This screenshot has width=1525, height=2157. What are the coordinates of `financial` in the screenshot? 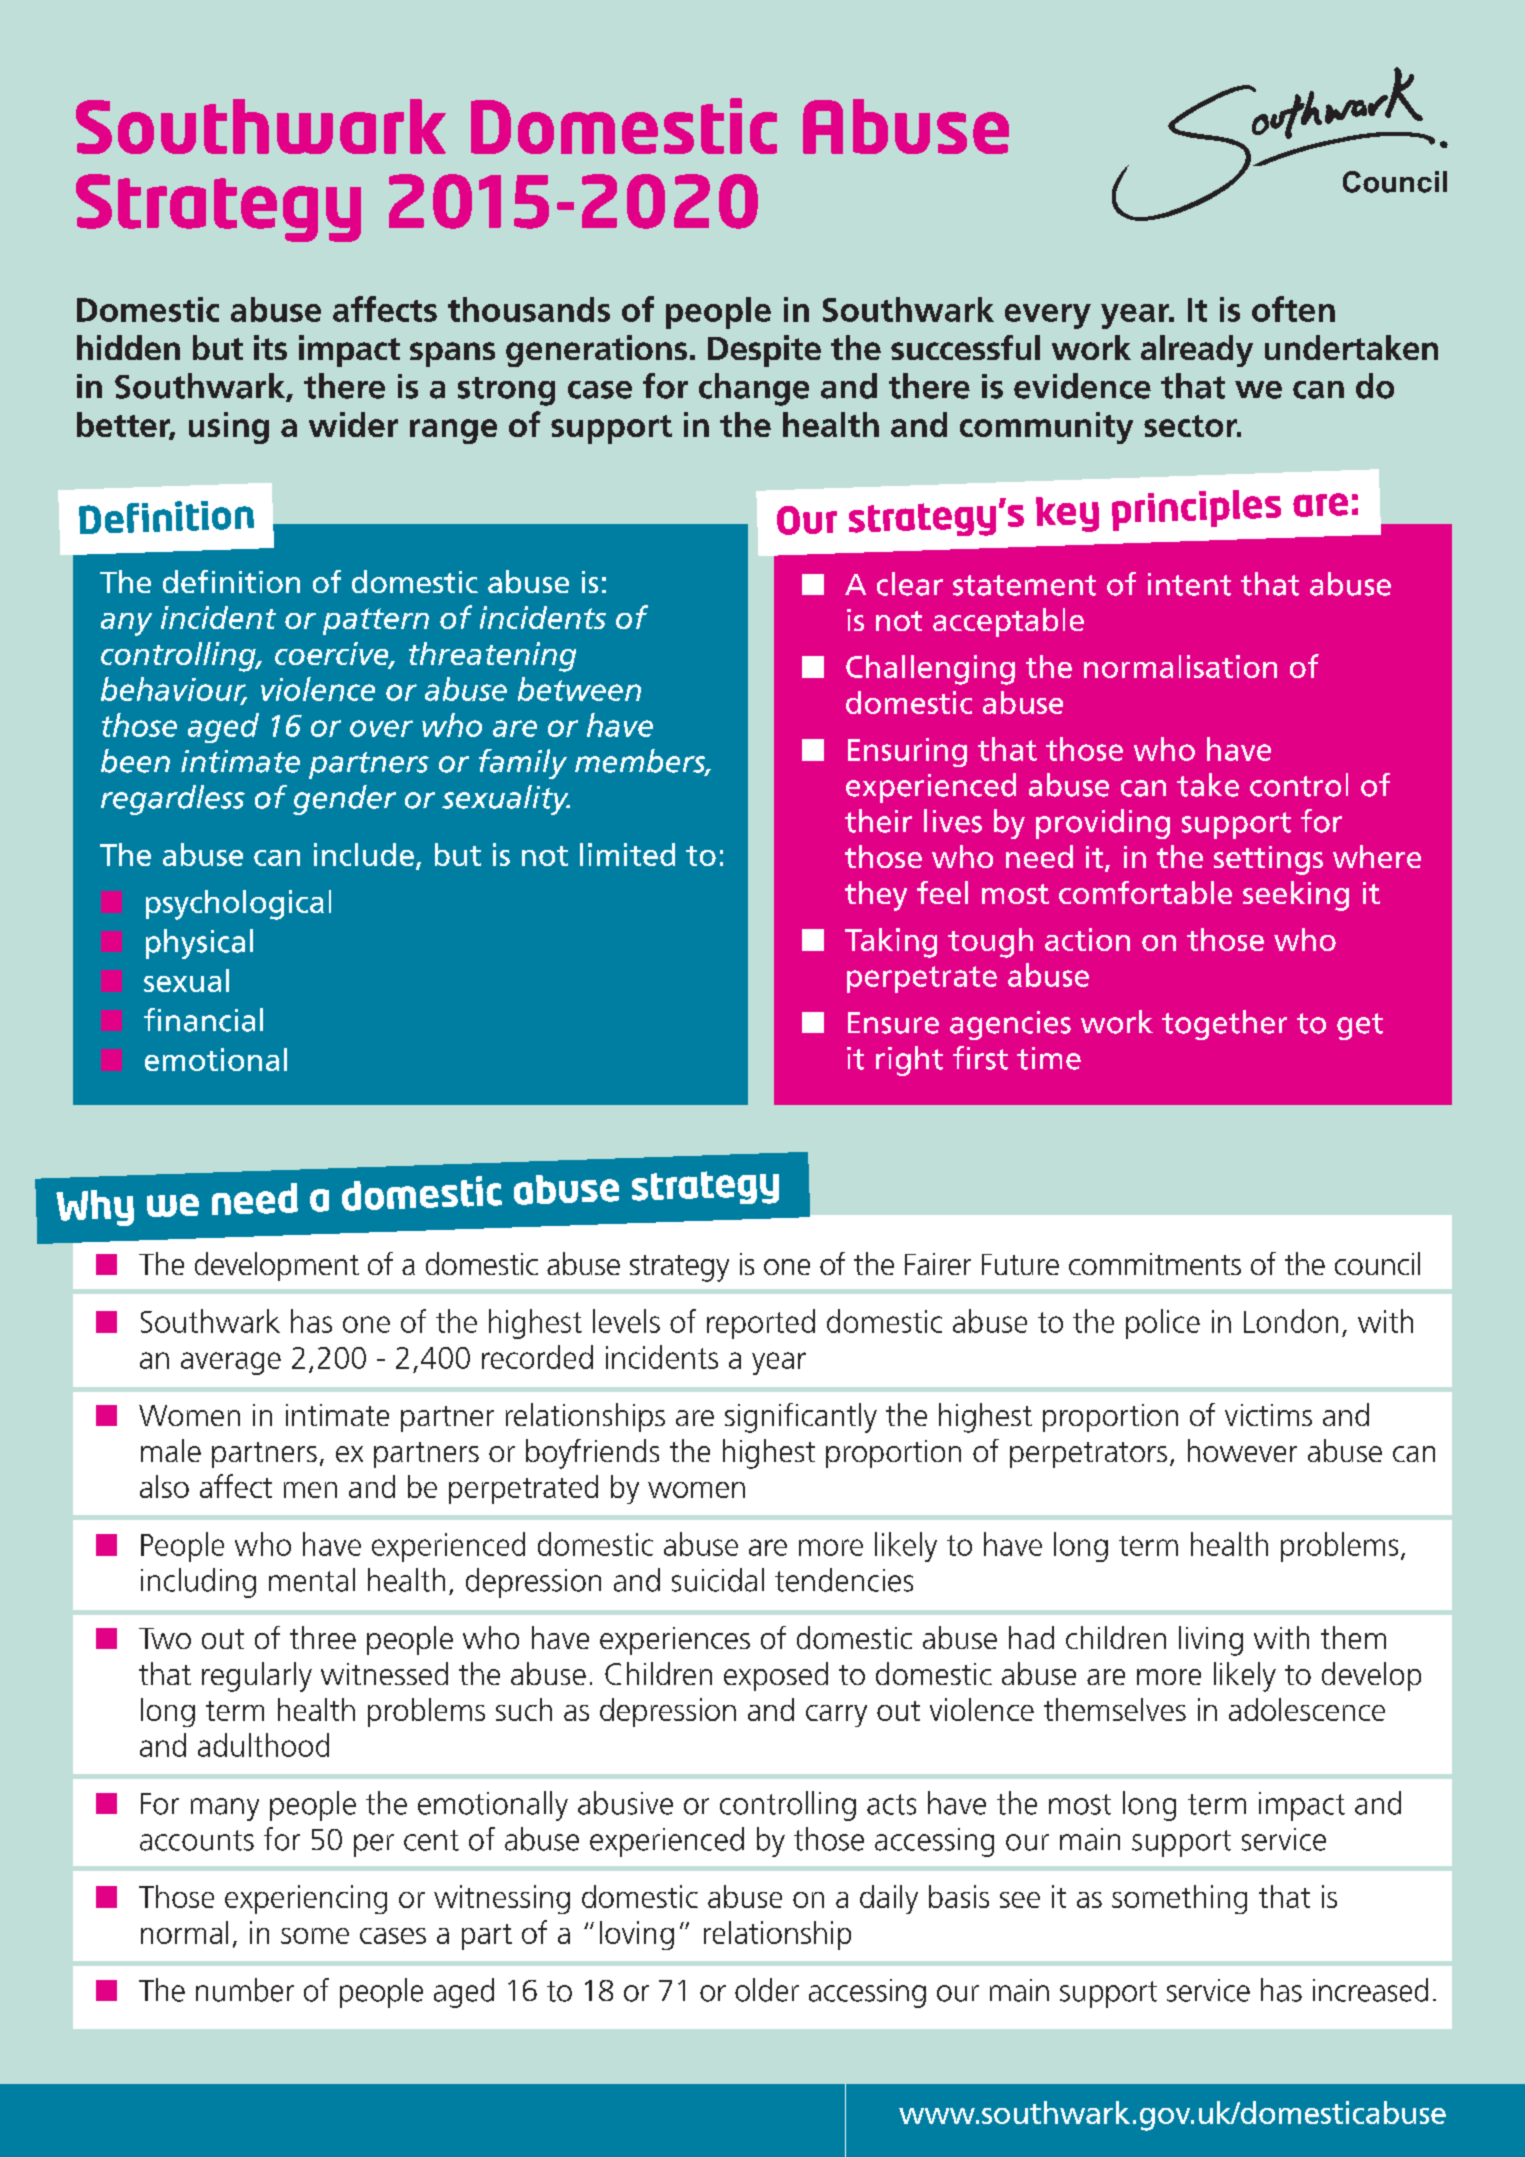 It's located at (203, 1020).
